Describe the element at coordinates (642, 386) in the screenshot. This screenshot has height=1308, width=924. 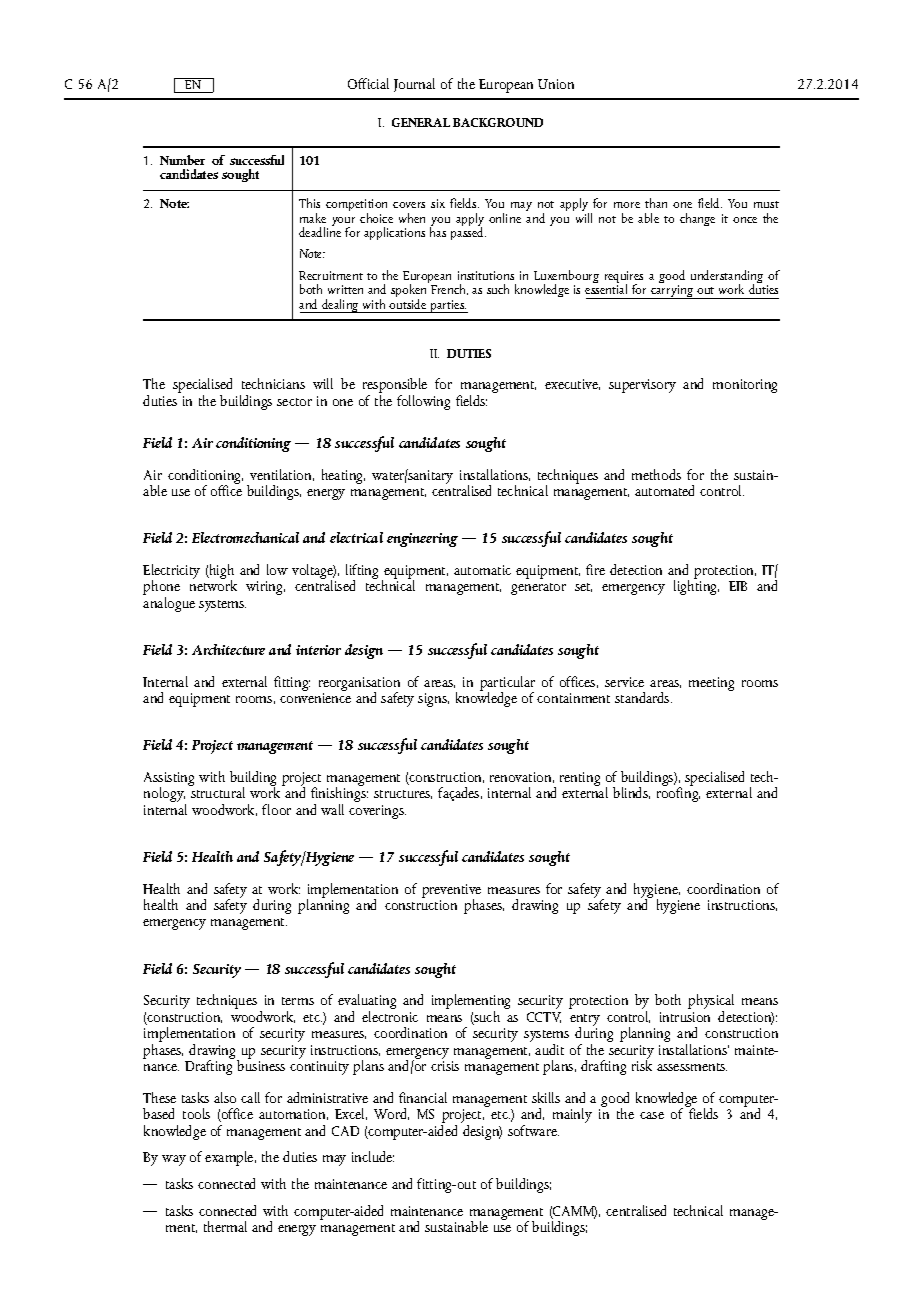
I see `supervisory` at that location.
